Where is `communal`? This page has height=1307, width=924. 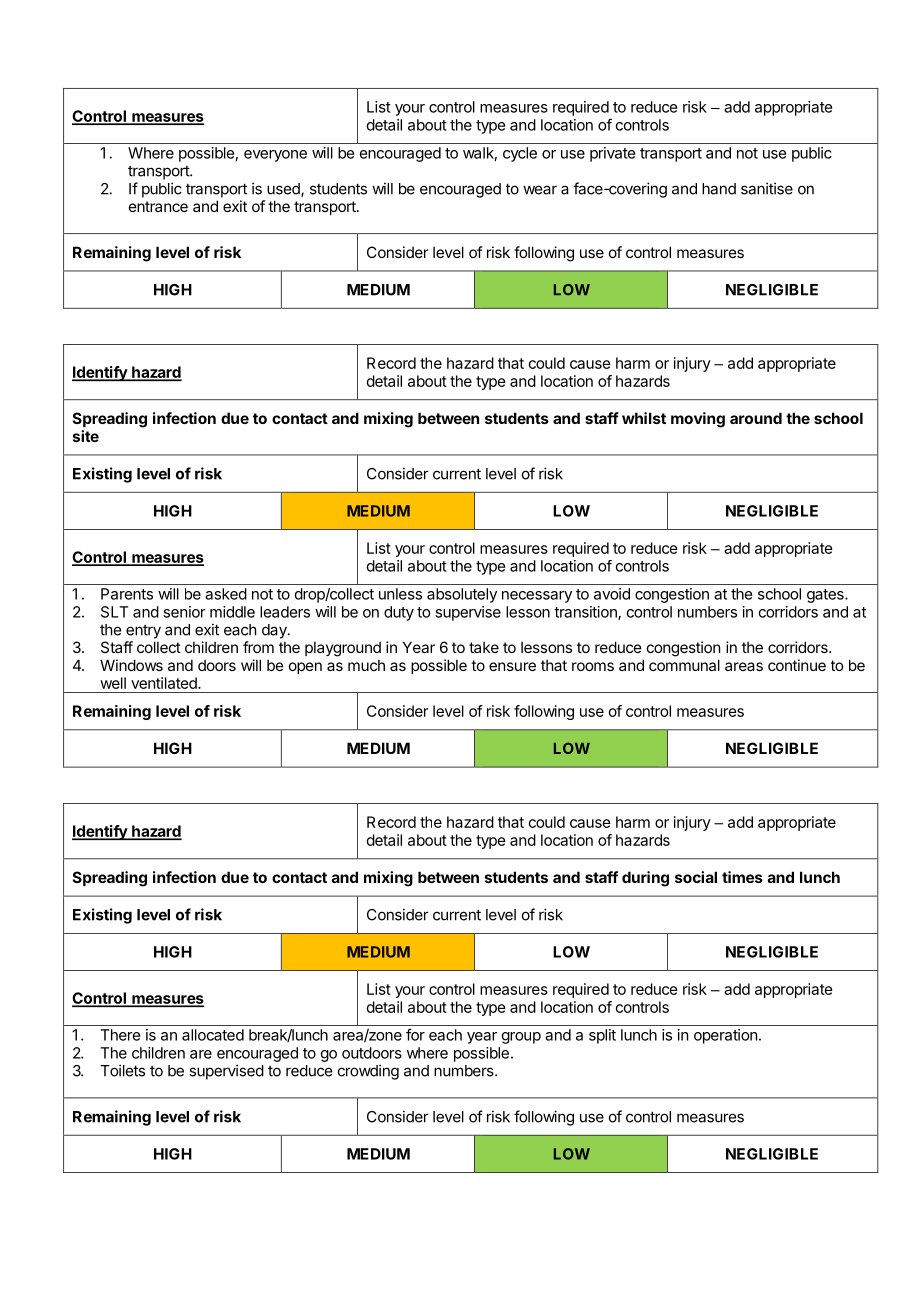 communal is located at coordinates (684, 665).
